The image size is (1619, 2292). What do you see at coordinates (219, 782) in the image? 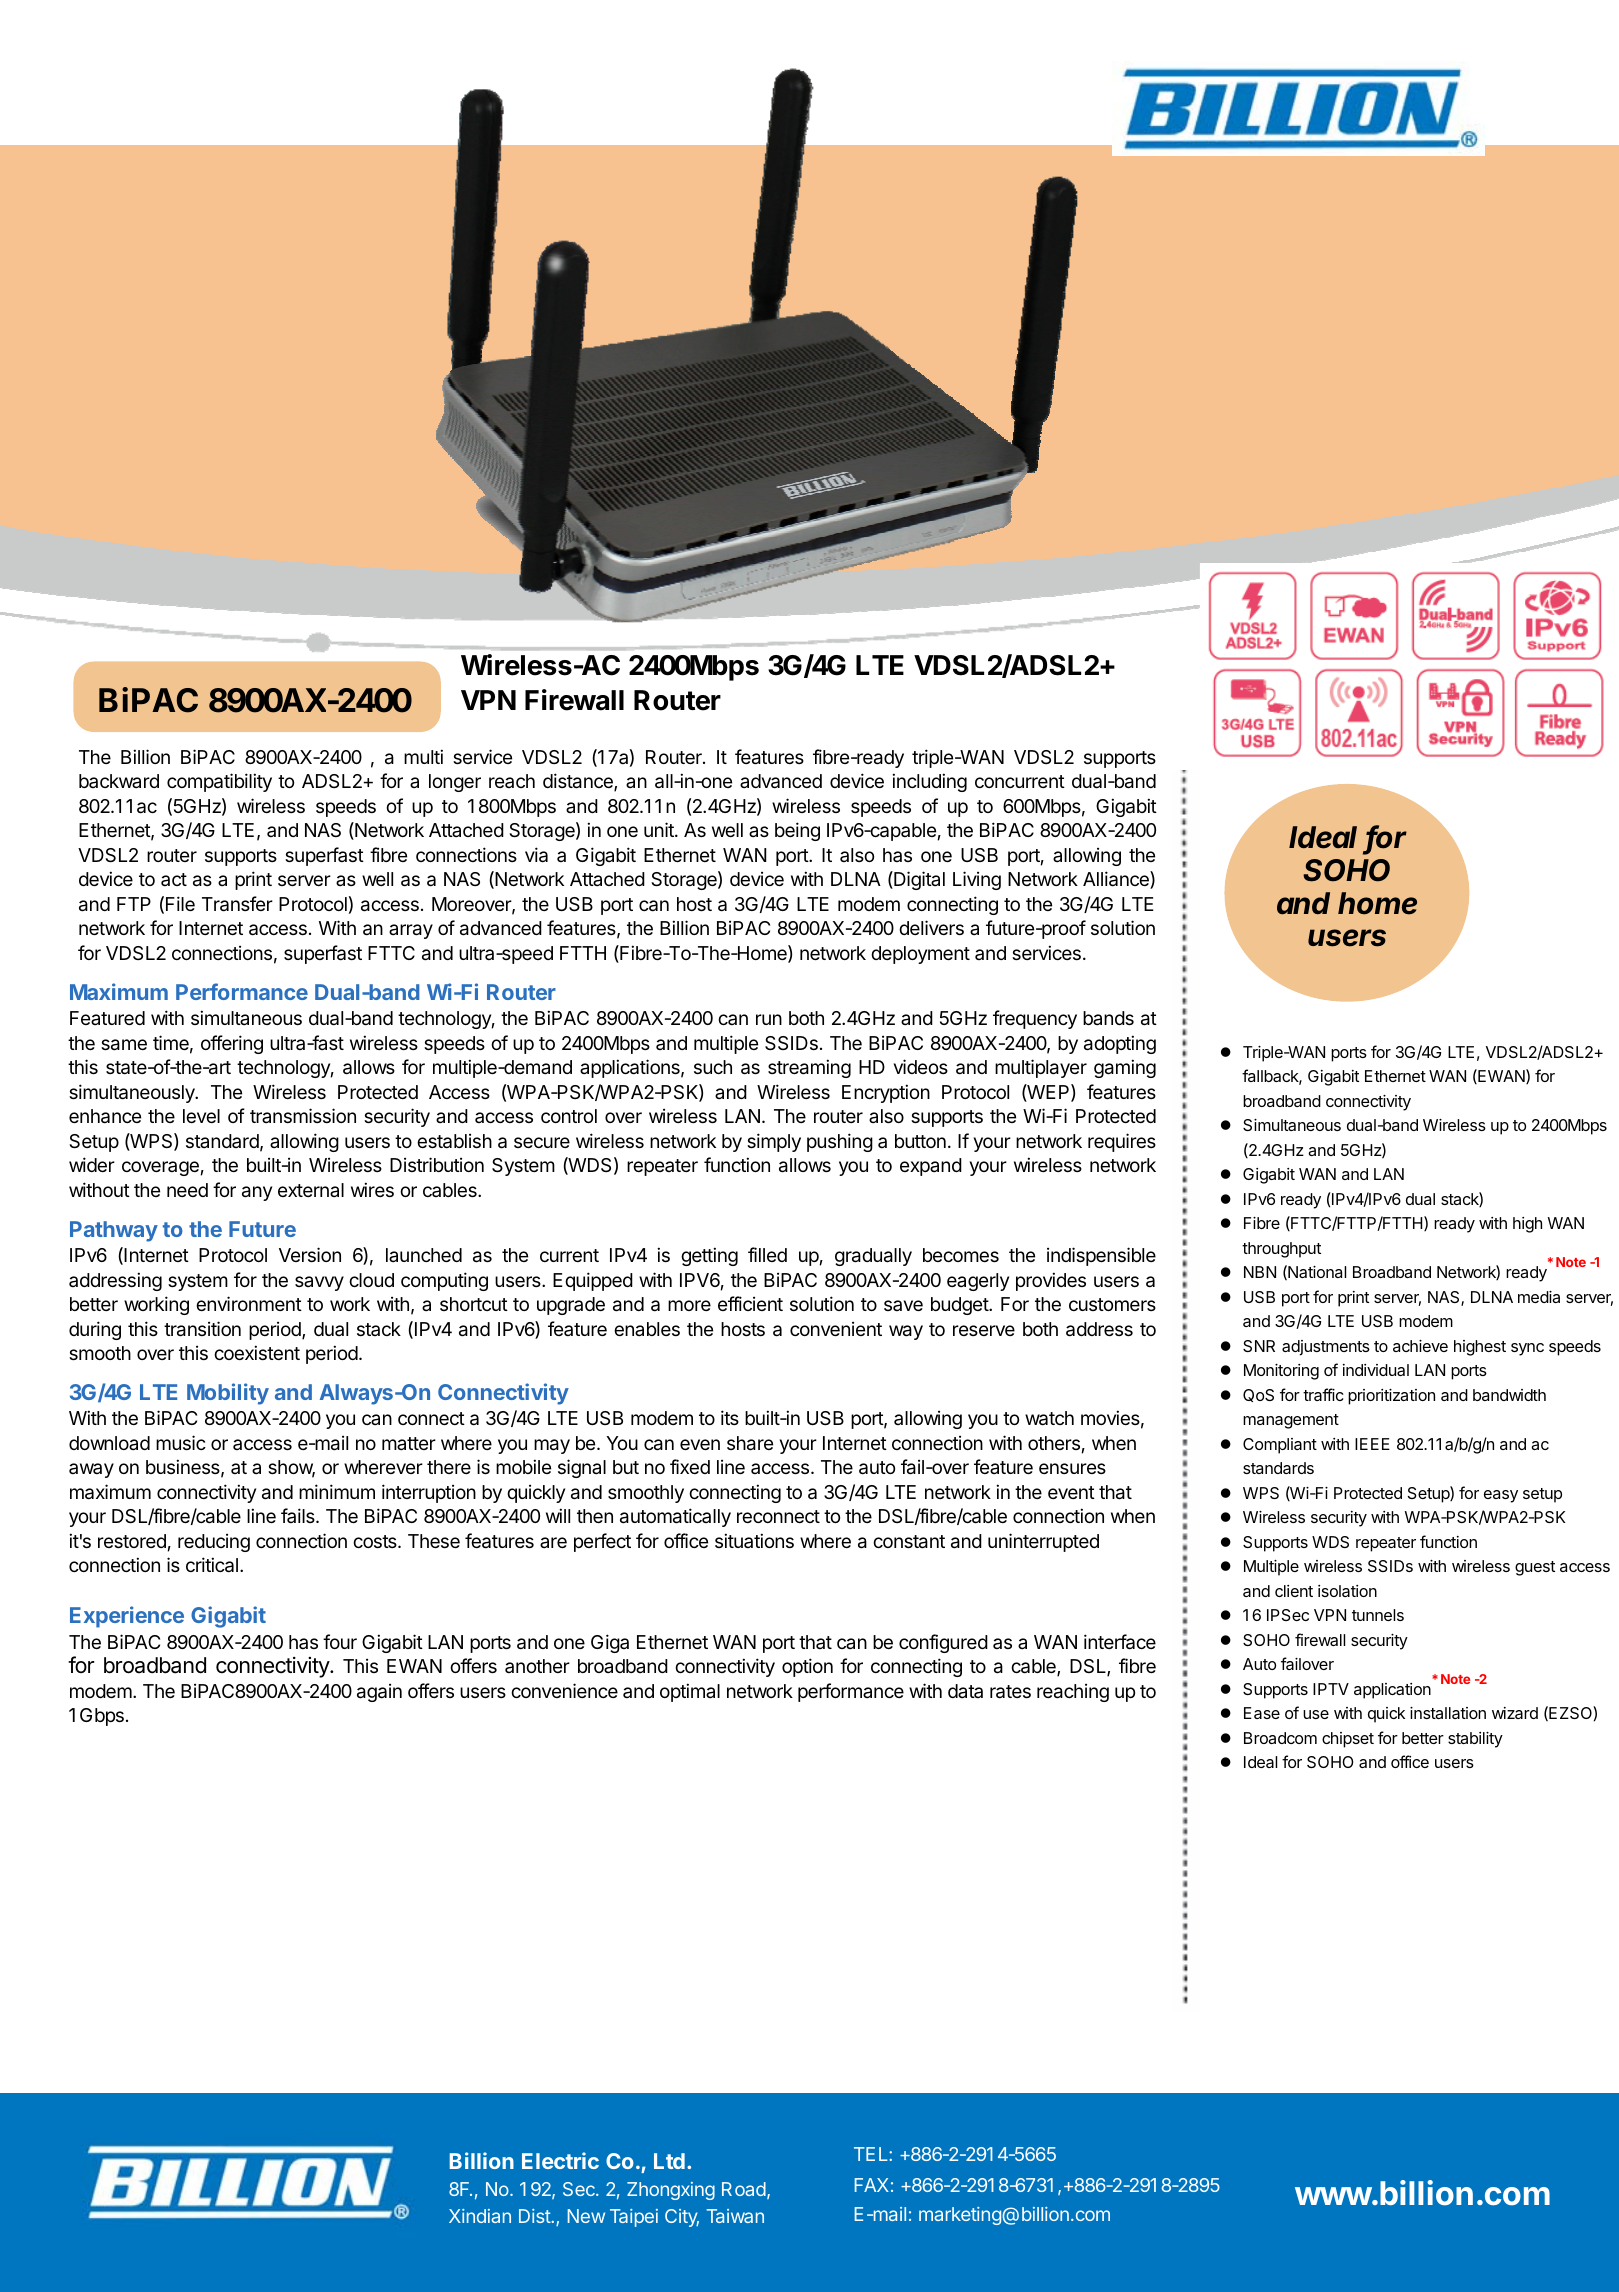
I see `compatibility` at bounding box center [219, 782].
